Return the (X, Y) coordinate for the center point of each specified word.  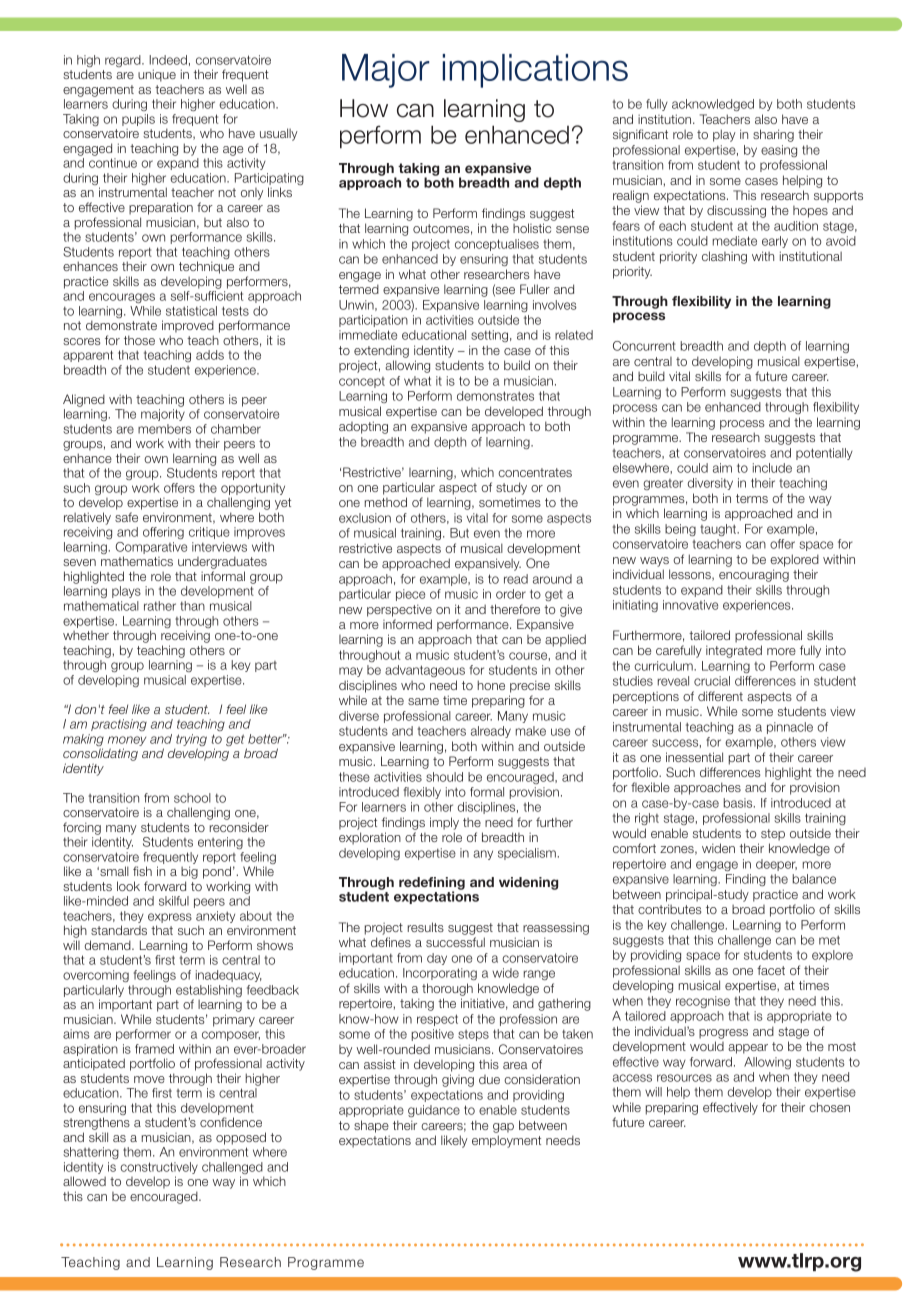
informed (407, 624)
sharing (773, 135)
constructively (159, 1169)
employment (506, 1141)
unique (157, 75)
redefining (432, 885)
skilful (174, 901)
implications (535, 71)
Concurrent (644, 346)
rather (160, 606)
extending (381, 351)
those (139, 340)
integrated (734, 651)
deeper (776, 865)
